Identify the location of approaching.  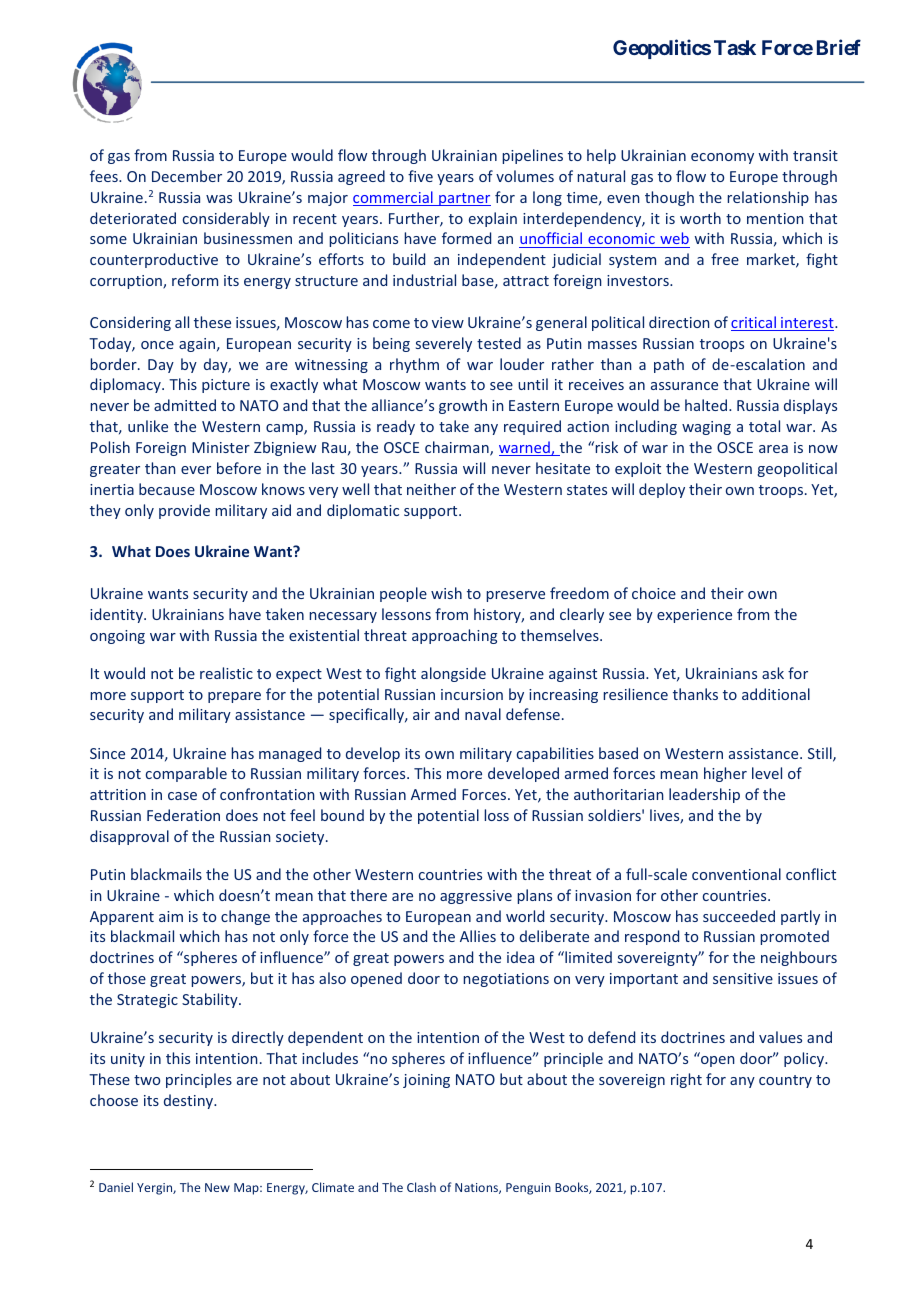
(454, 636).
